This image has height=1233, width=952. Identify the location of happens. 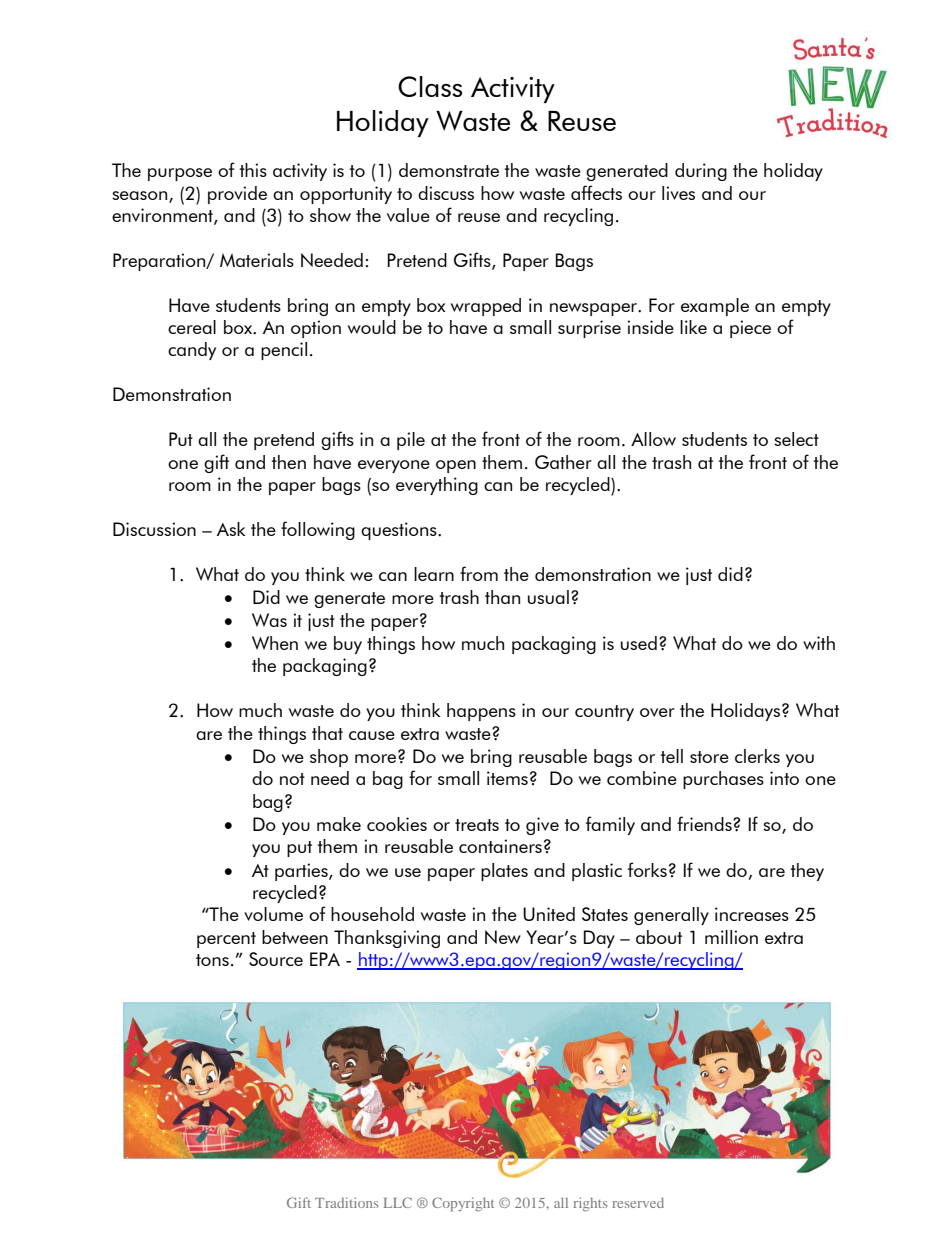
(481, 712).
